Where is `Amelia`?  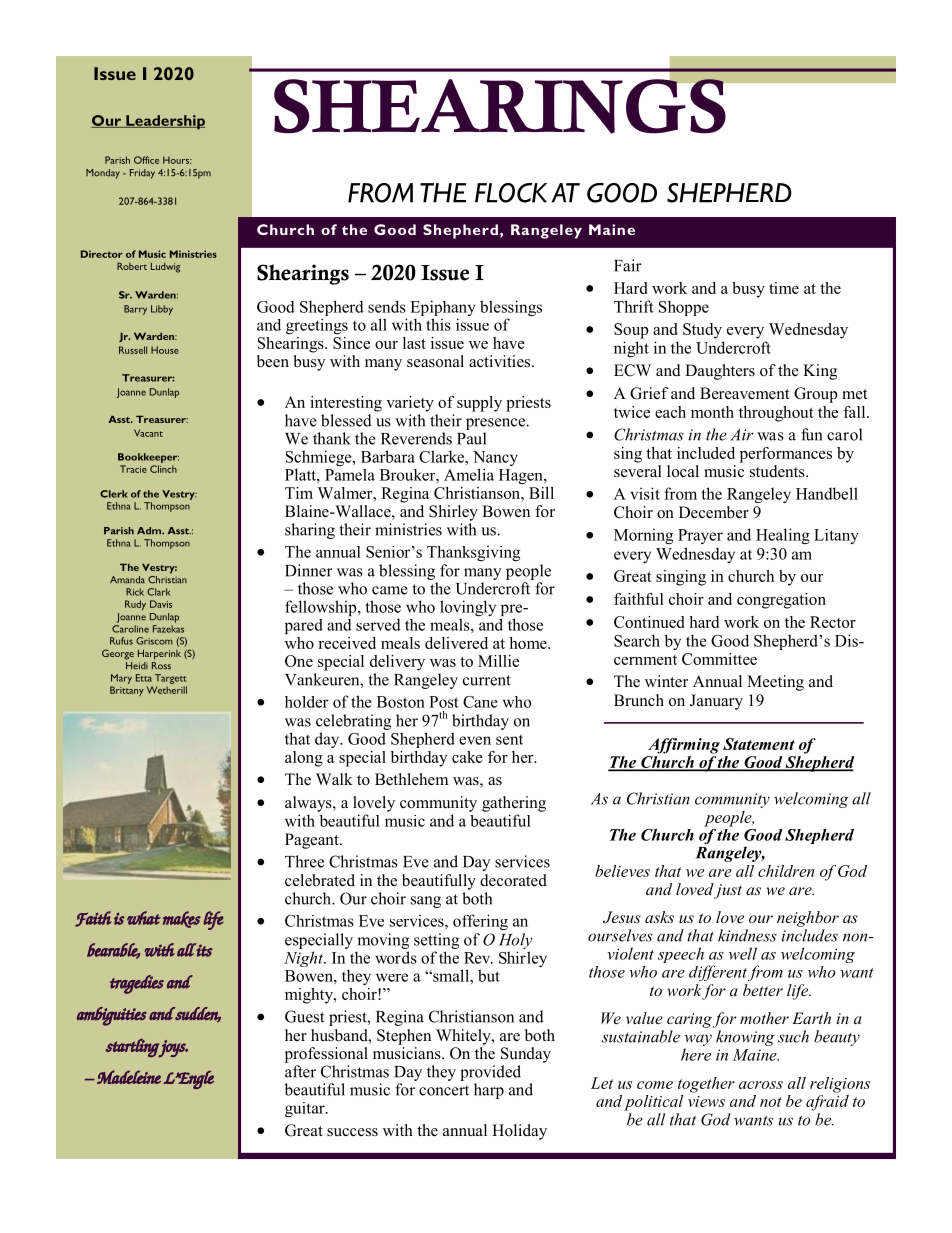 Amelia is located at coordinates (469, 474).
